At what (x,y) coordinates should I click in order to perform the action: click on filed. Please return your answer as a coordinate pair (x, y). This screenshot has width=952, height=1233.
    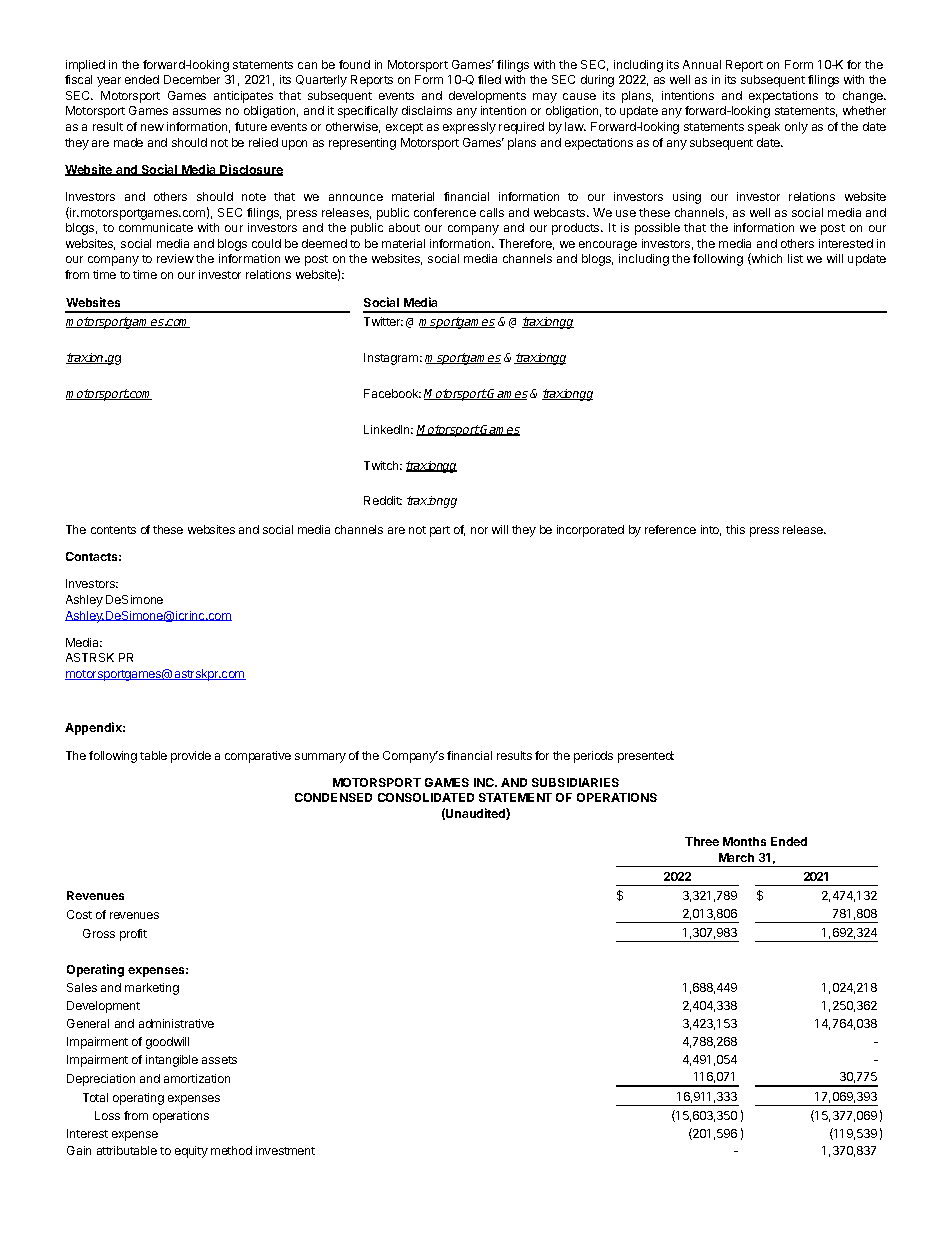
    Looking at the image, I should click on (489, 79).
